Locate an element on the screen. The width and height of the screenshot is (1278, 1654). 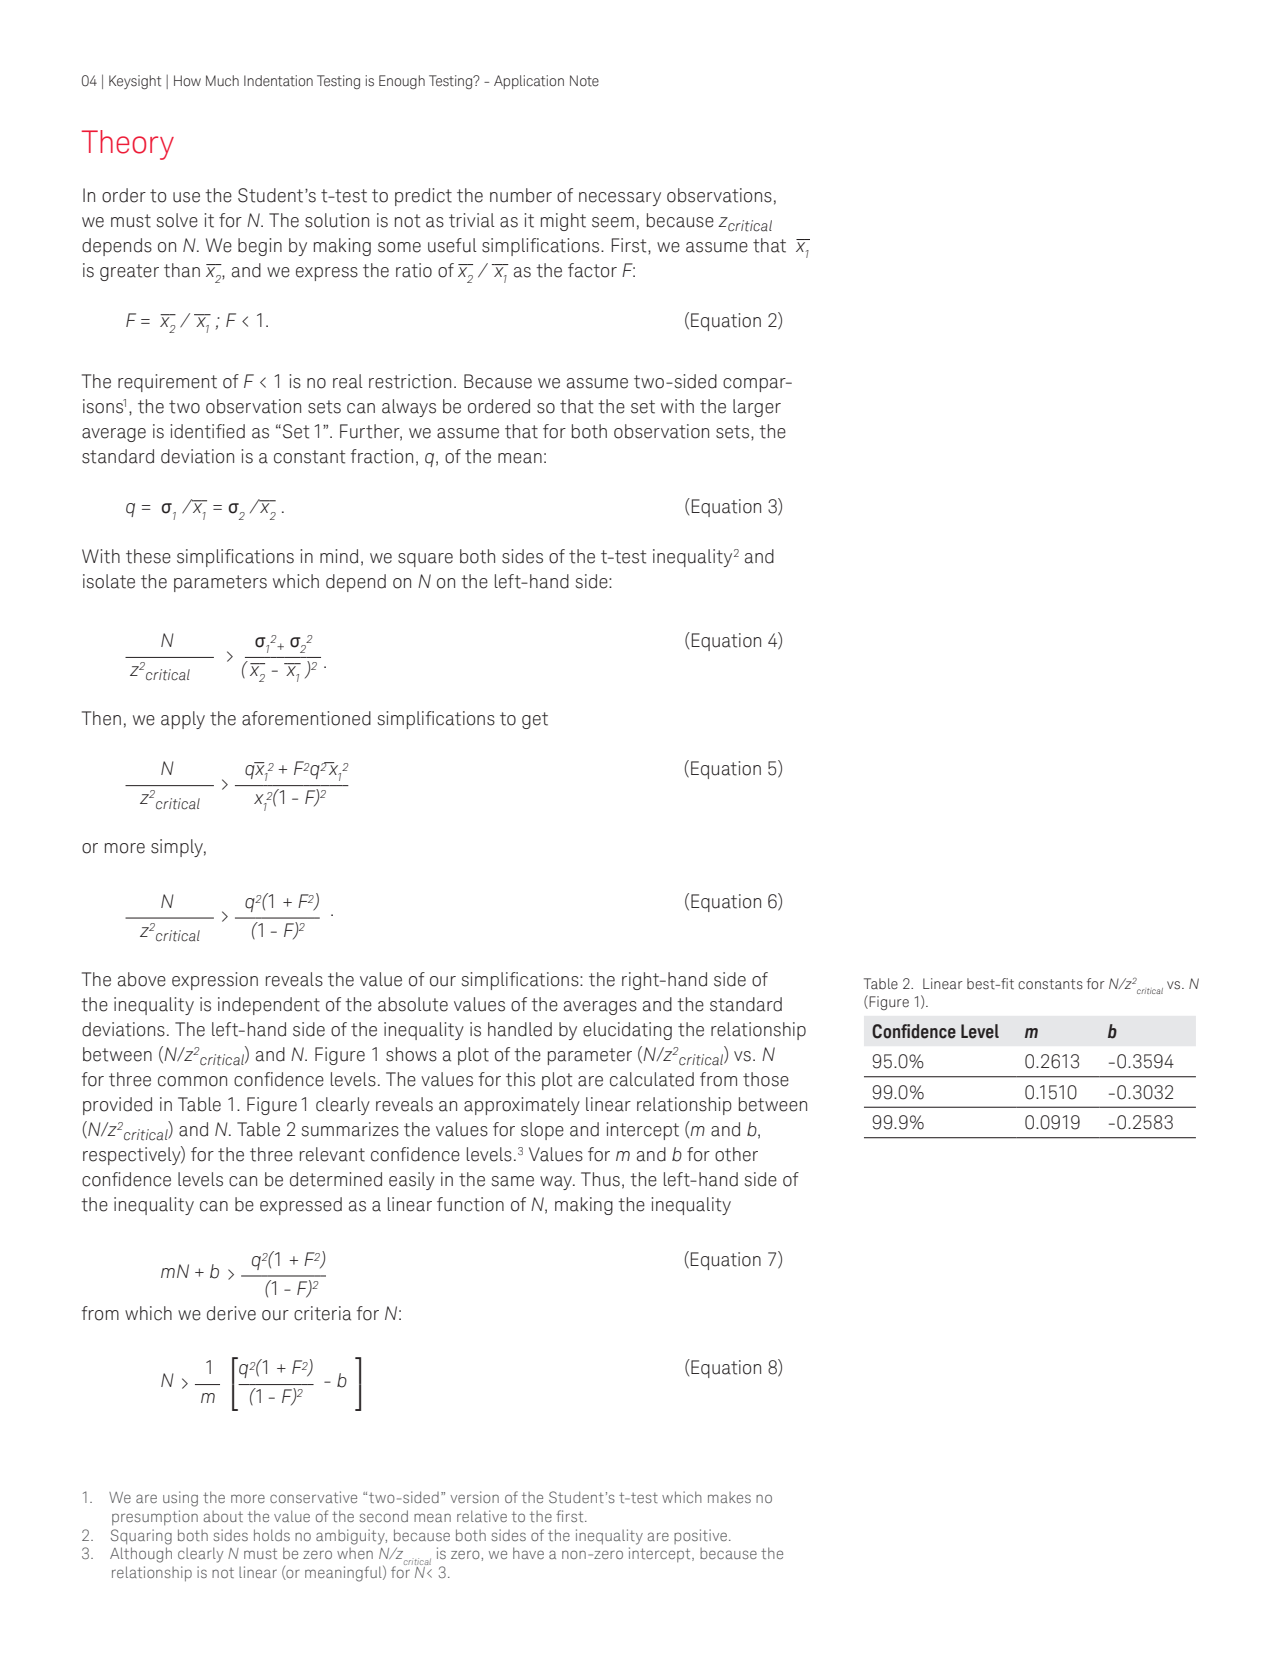
always is located at coordinates (409, 408).
